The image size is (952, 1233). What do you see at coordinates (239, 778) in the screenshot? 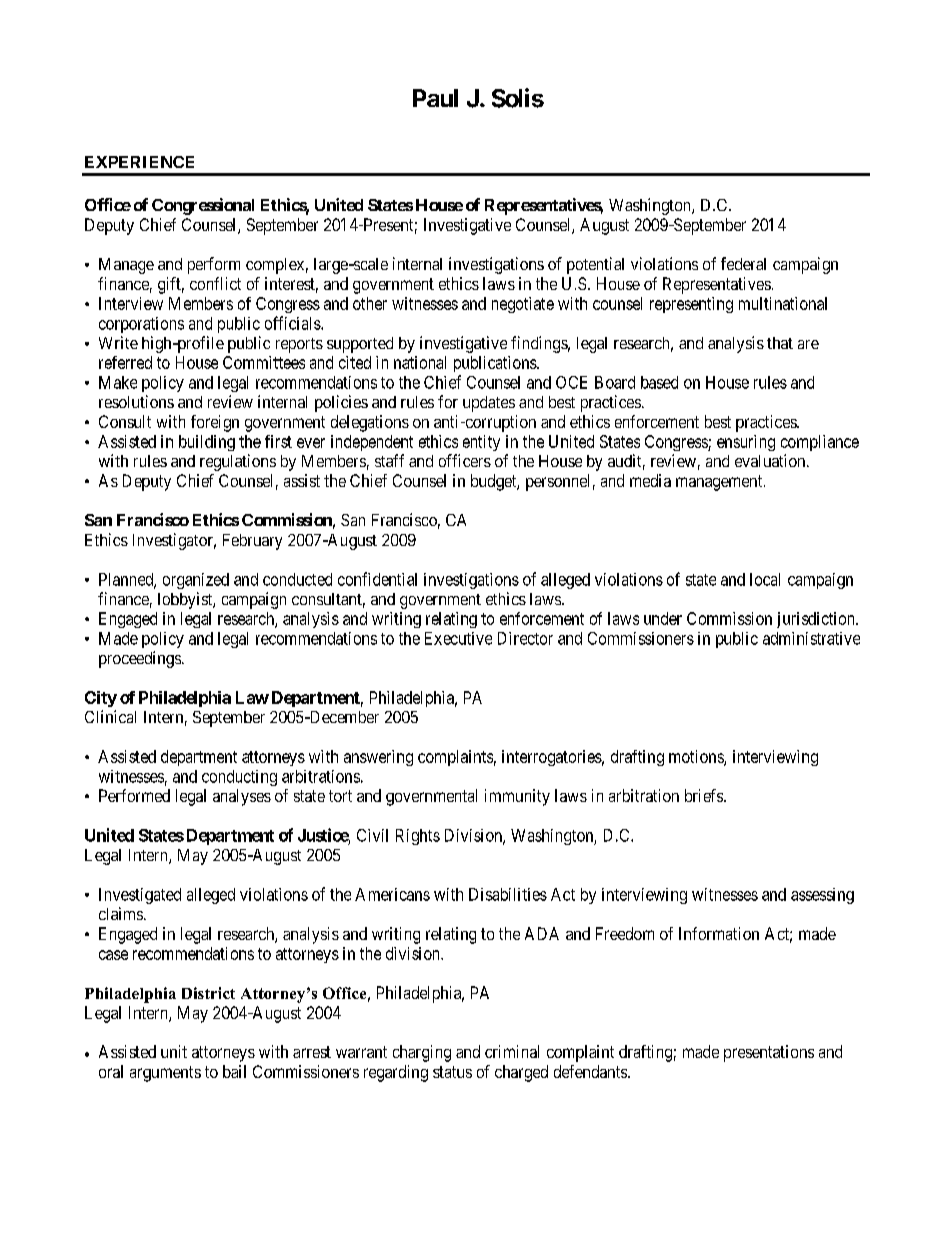
I see `conducting` at bounding box center [239, 778].
